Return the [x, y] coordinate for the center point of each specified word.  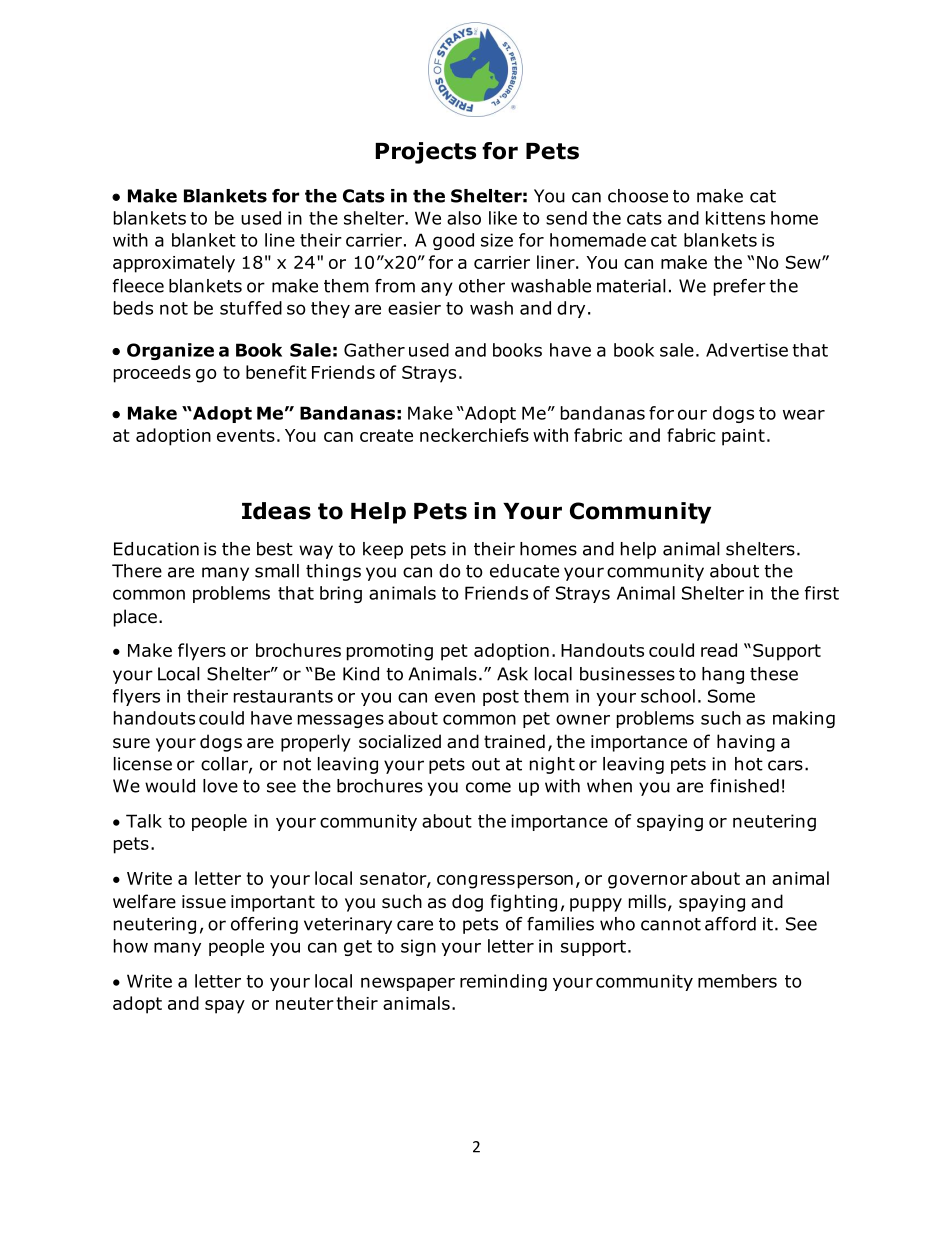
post [501, 698]
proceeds [152, 374]
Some [731, 696]
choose [638, 196]
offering [264, 925]
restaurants [283, 696]
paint [743, 437]
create [386, 435]
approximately [174, 264]
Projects [426, 153]
